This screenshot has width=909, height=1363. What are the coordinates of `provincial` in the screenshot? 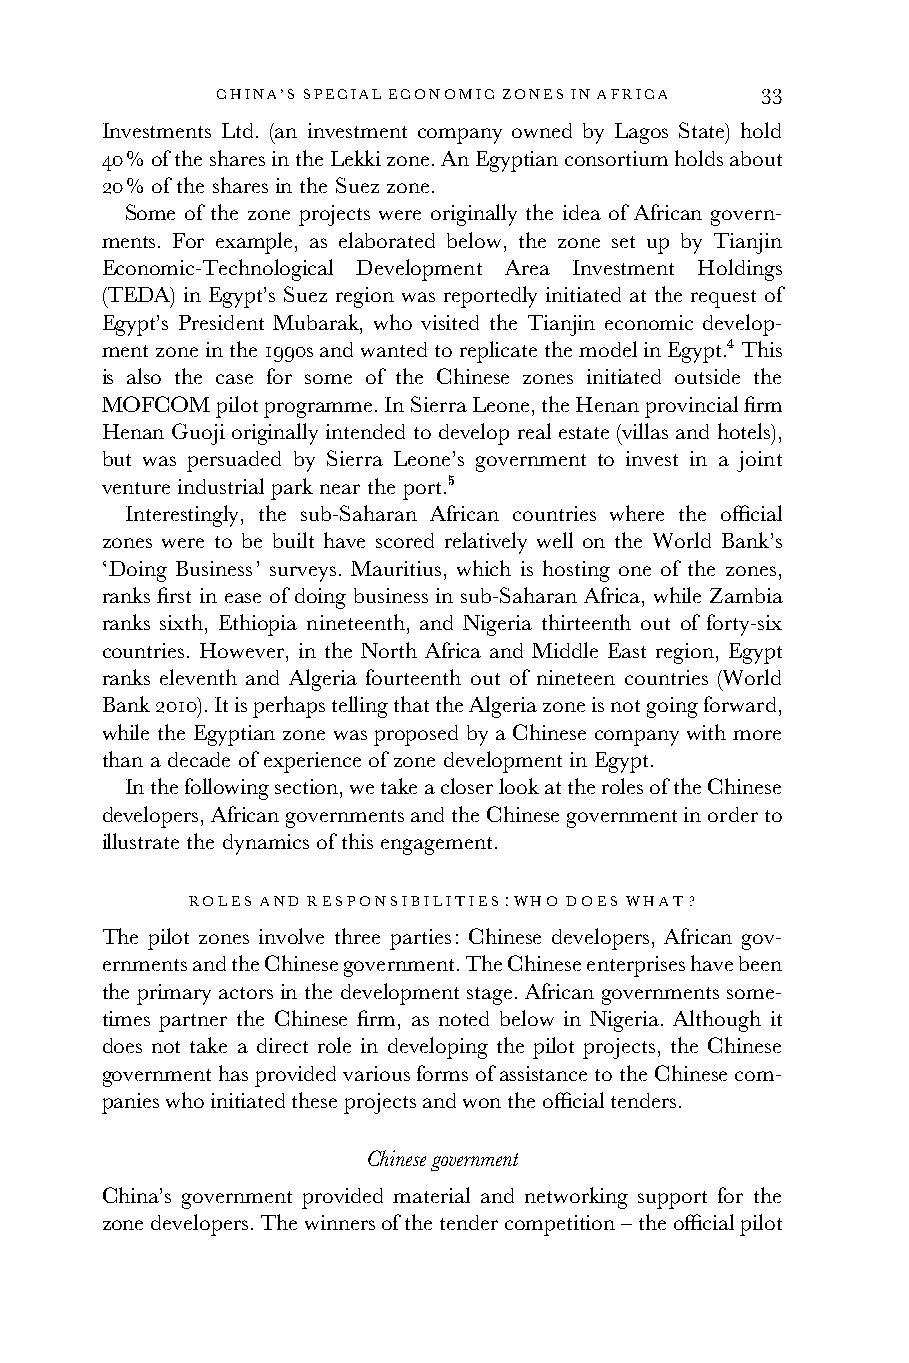 It's located at (691, 407).
